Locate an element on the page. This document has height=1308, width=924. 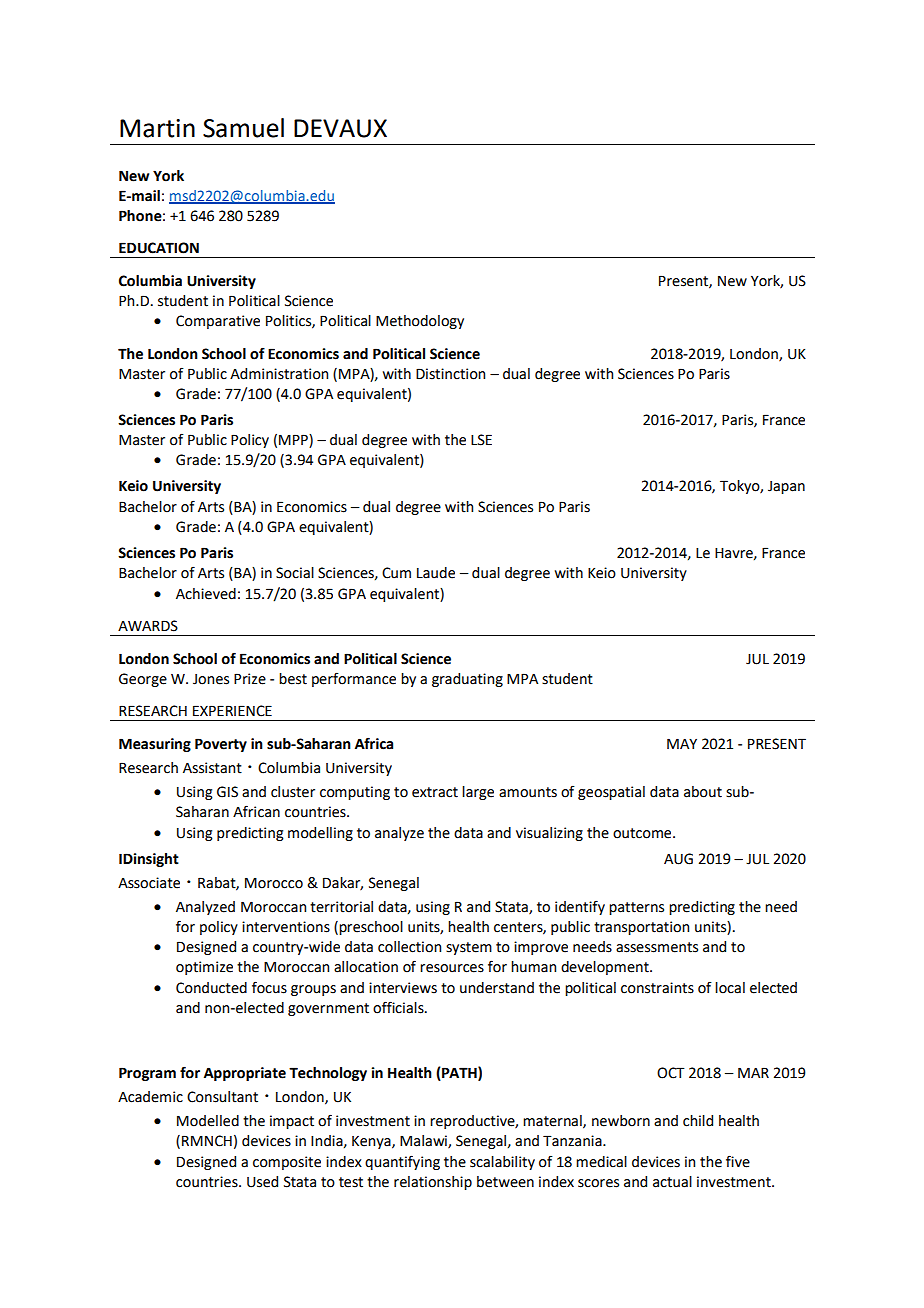
Methodology is located at coordinates (420, 322).
